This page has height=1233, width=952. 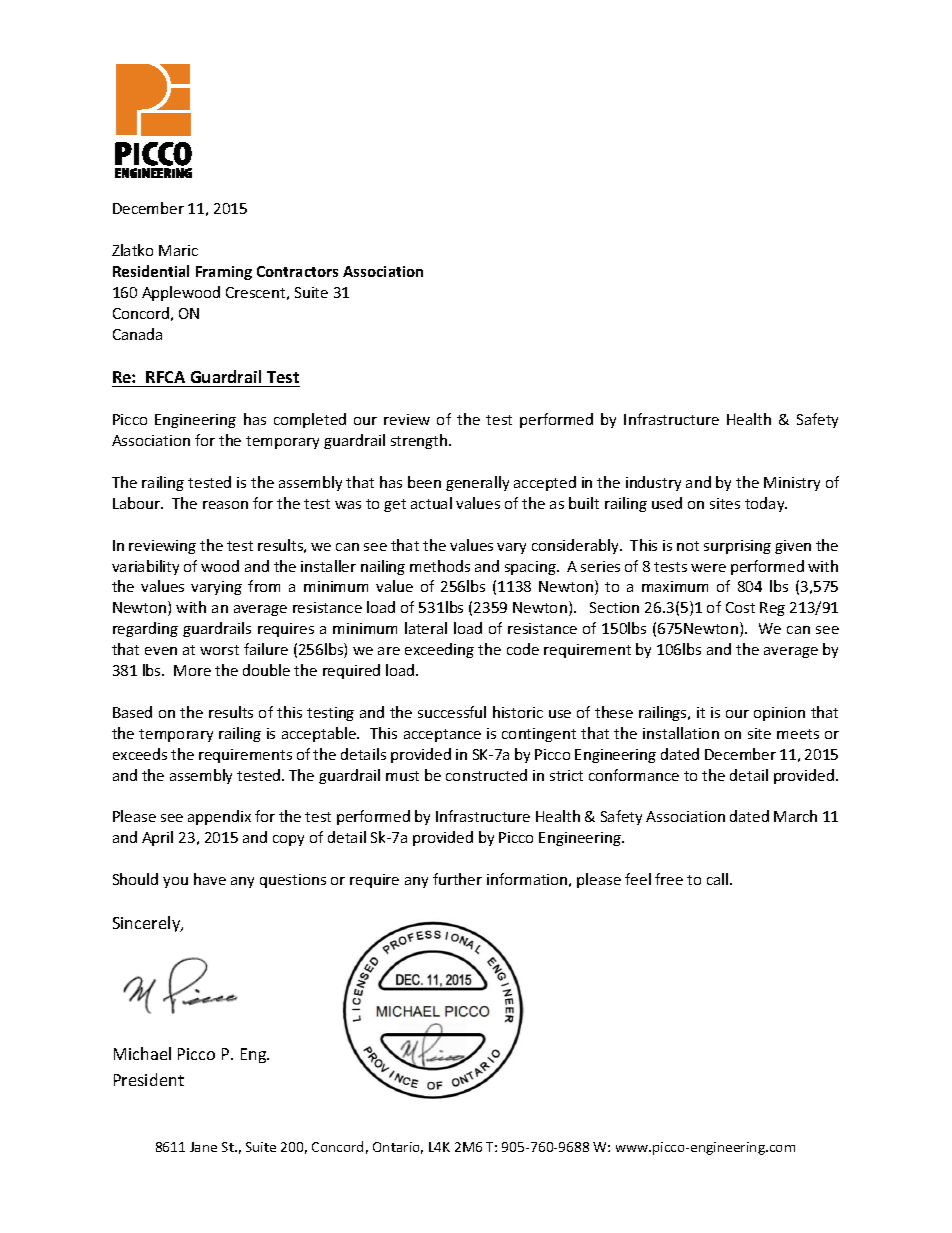 What do you see at coordinates (225, 505) in the page?
I see `reason` at bounding box center [225, 505].
